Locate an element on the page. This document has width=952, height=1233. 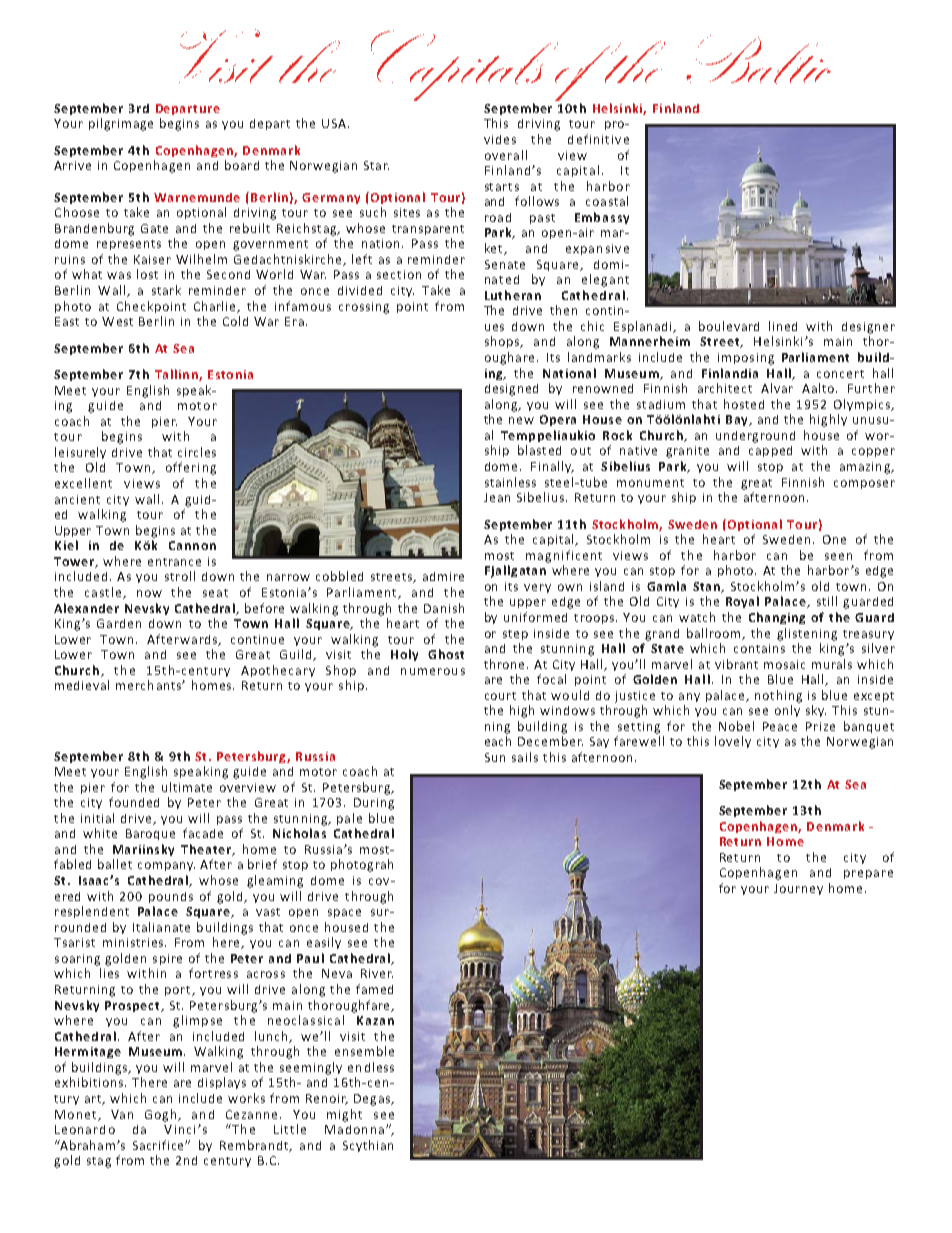
lined is located at coordinates (783, 326).
